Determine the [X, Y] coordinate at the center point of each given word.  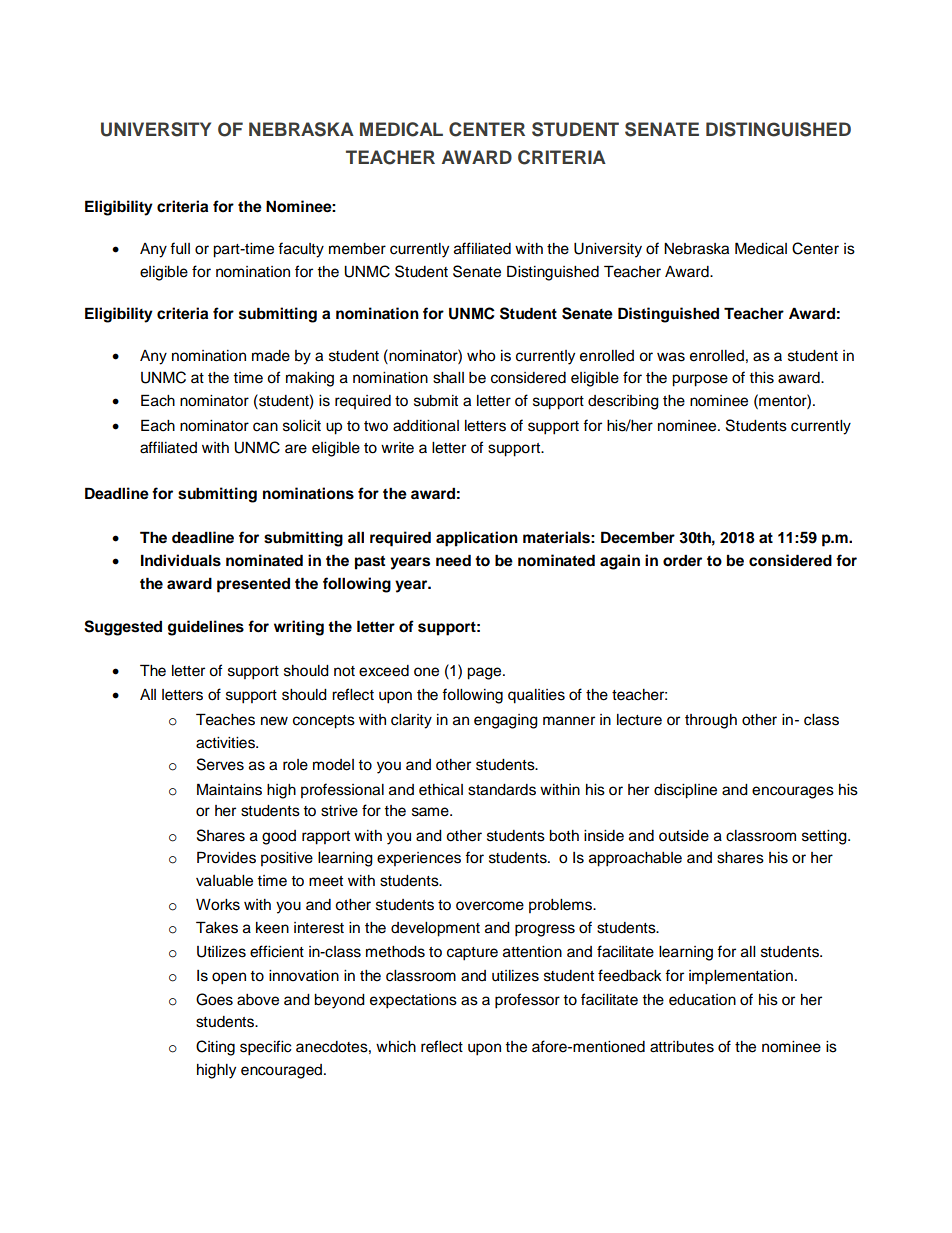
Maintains [229, 789]
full [180, 248]
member [357, 249]
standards [502, 790]
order [682, 560]
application [477, 539]
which [396, 1047]
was [671, 357]
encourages [793, 792]
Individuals [181, 560]
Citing [215, 1048]
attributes [682, 1047]
